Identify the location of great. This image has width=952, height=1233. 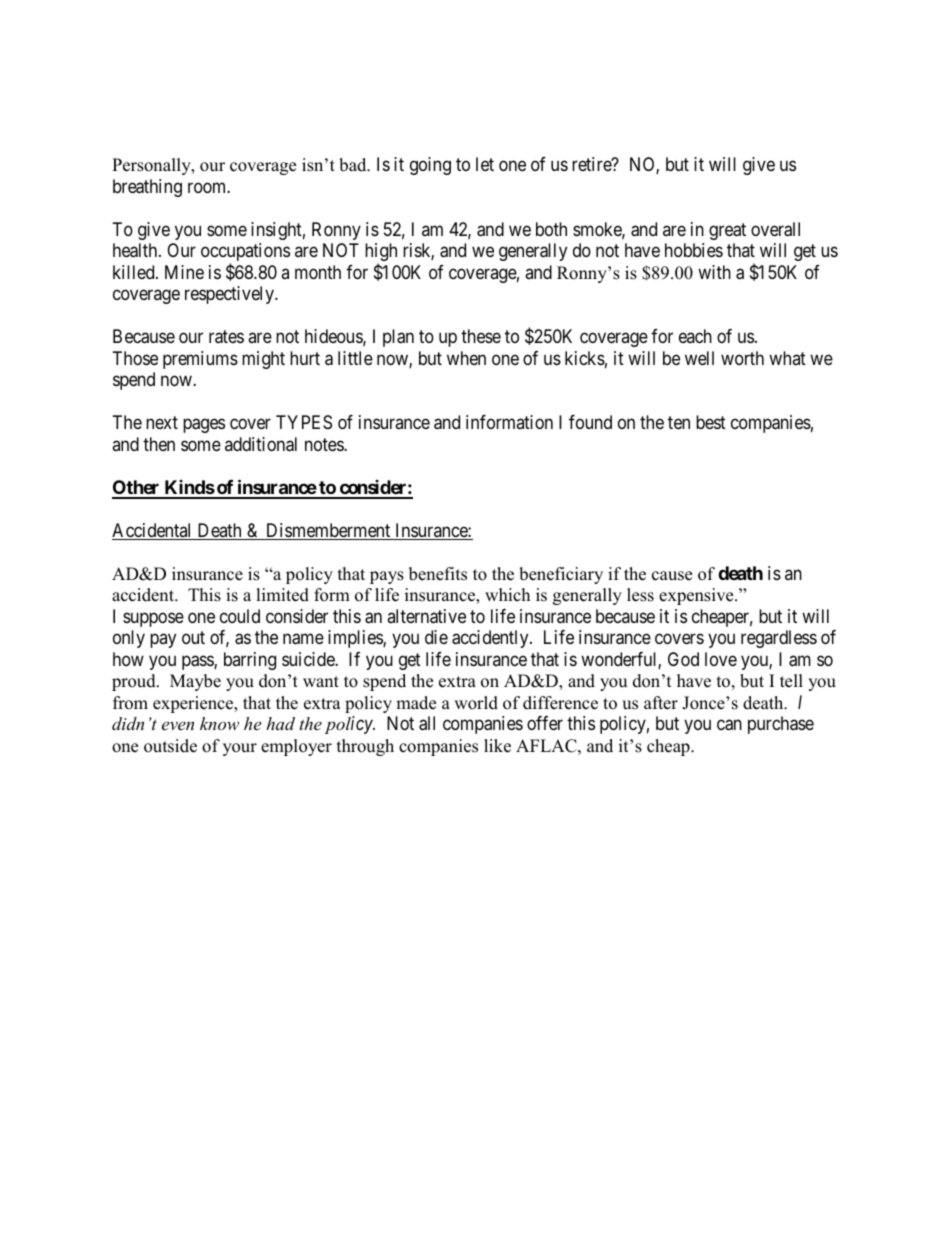
(727, 231).
